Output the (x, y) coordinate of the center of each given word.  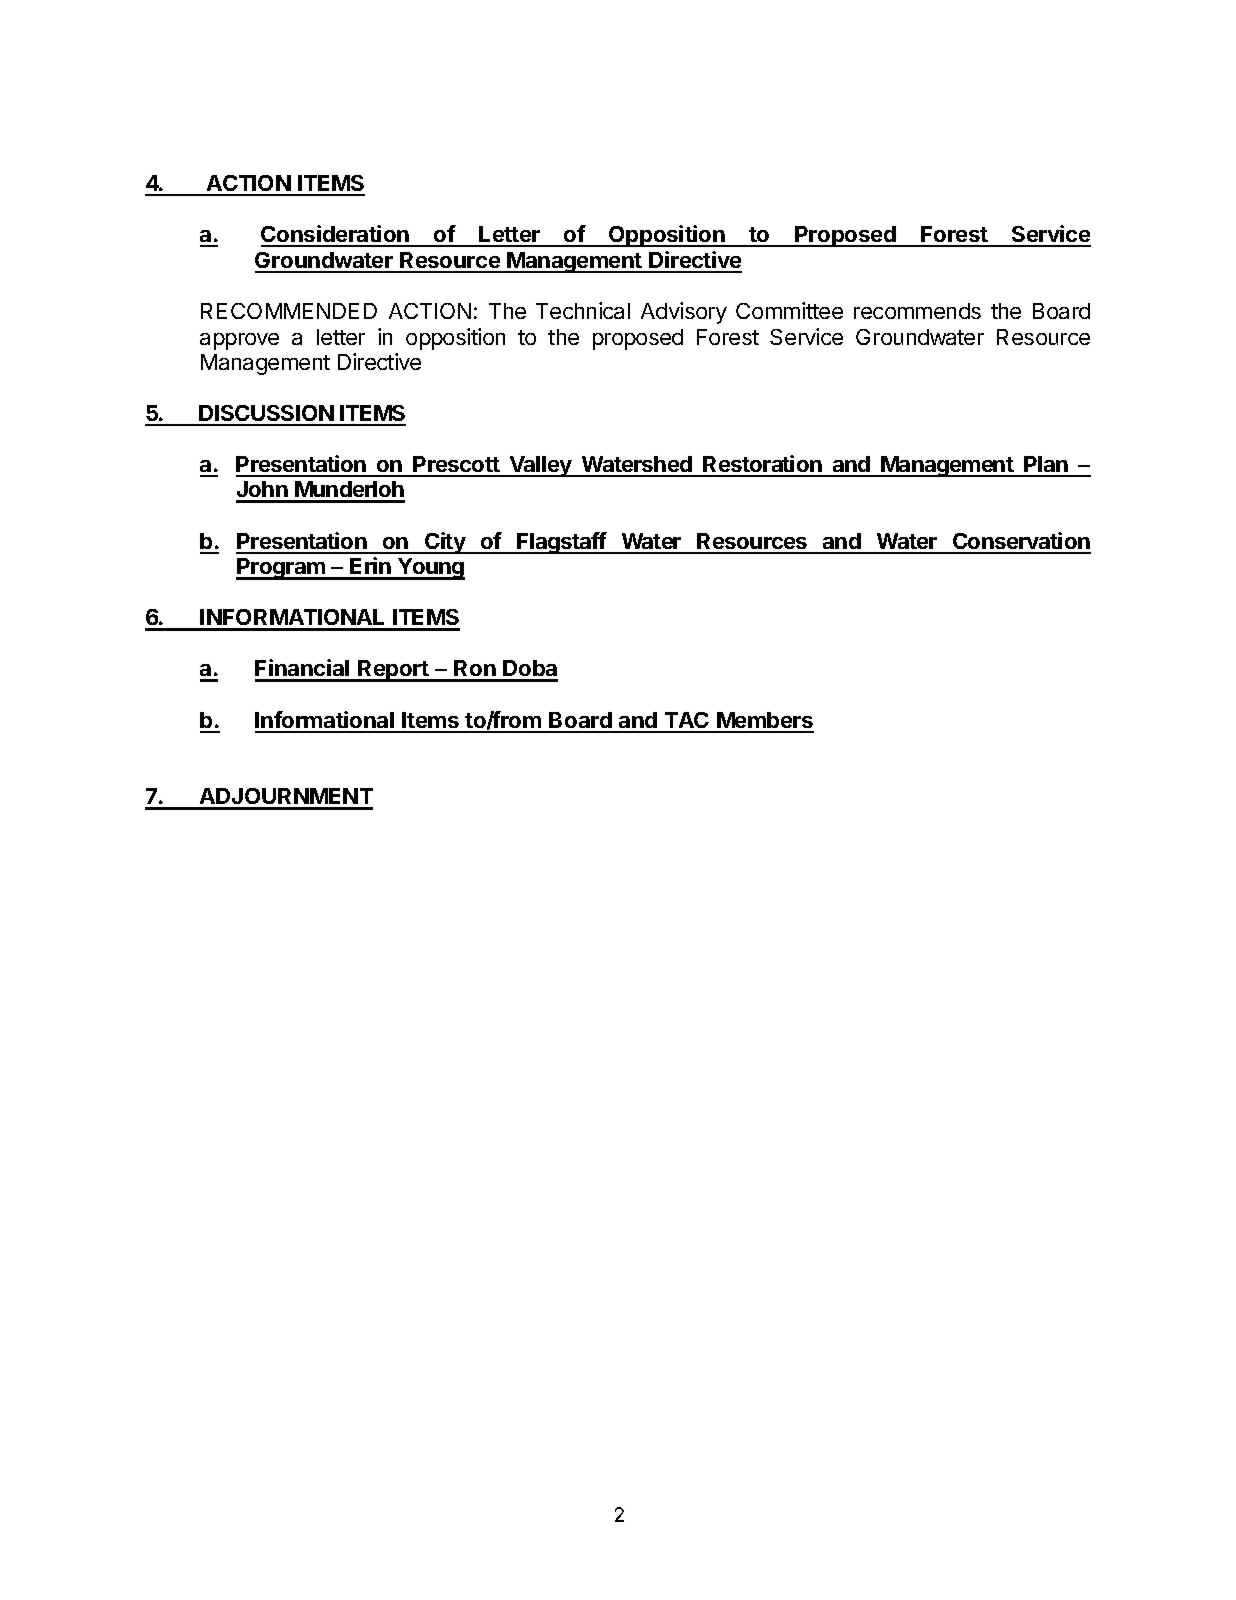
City (445, 543)
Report (393, 671)
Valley (540, 466)
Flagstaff (561, 543)
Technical (583, 310)
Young (430, 569)
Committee (789, 310)
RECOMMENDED (289, 311)
